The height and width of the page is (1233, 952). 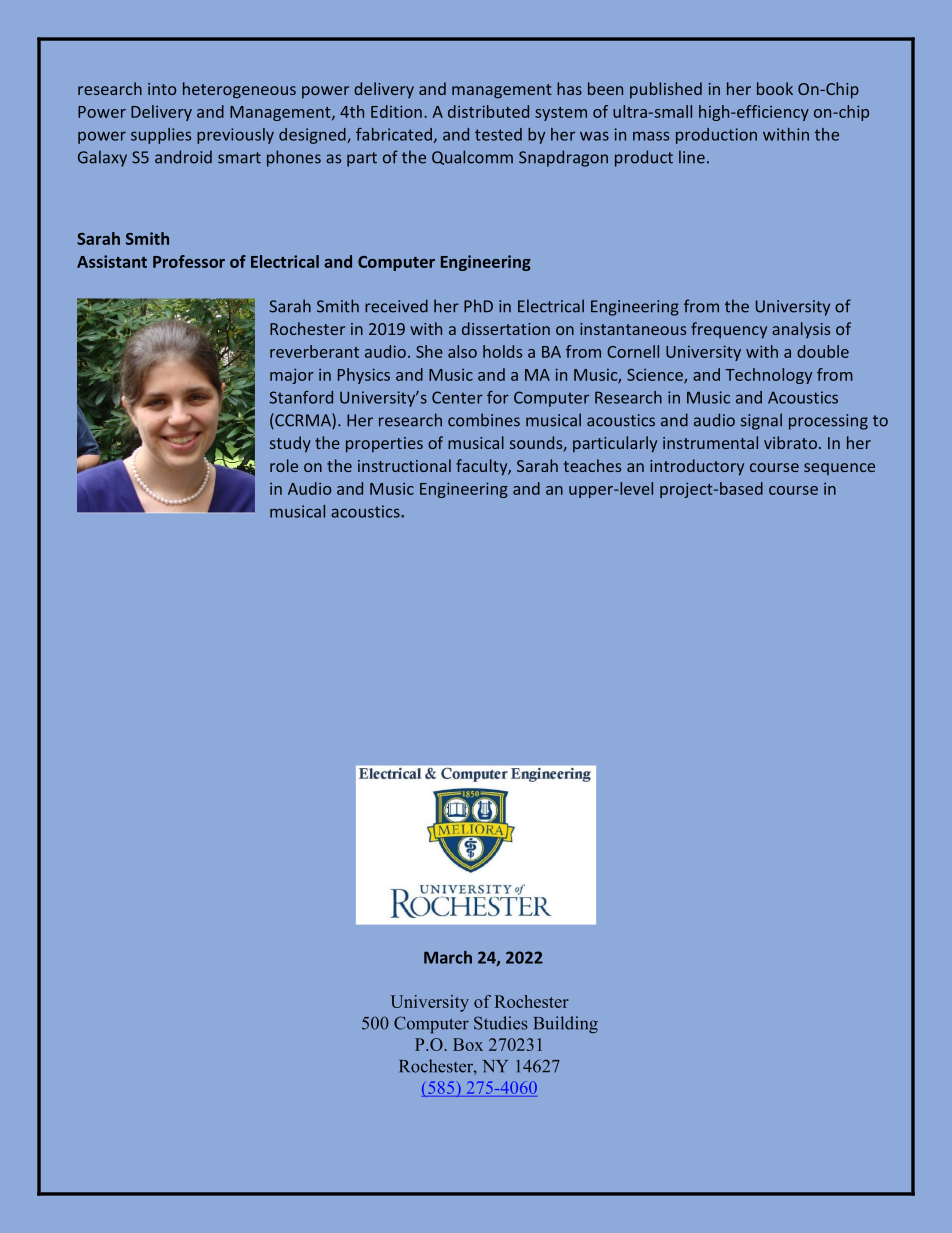 I want to click on book, so click(x=775, y=88).
